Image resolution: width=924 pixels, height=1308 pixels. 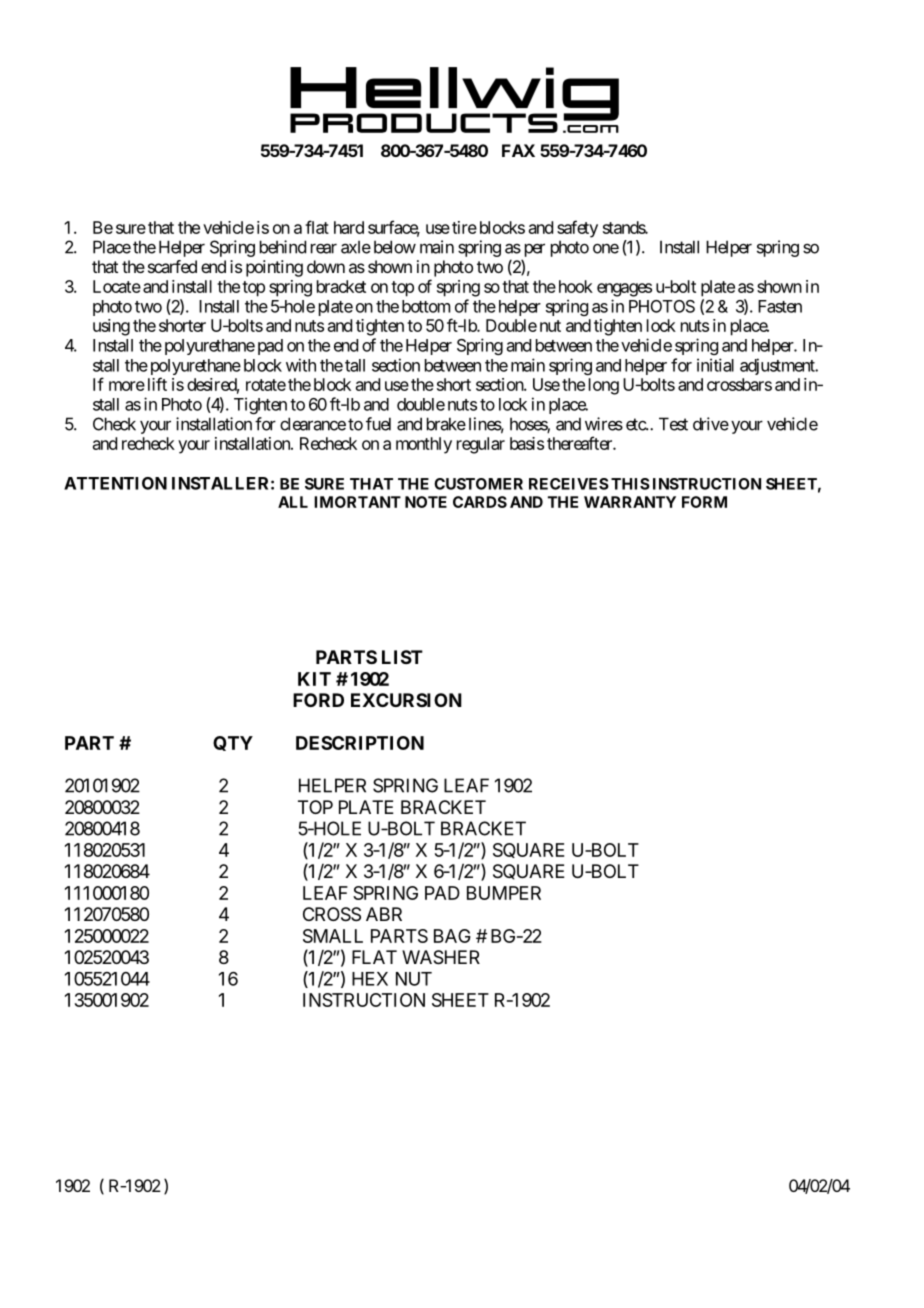 I want to click on initial, so click(x=715, y=365).
